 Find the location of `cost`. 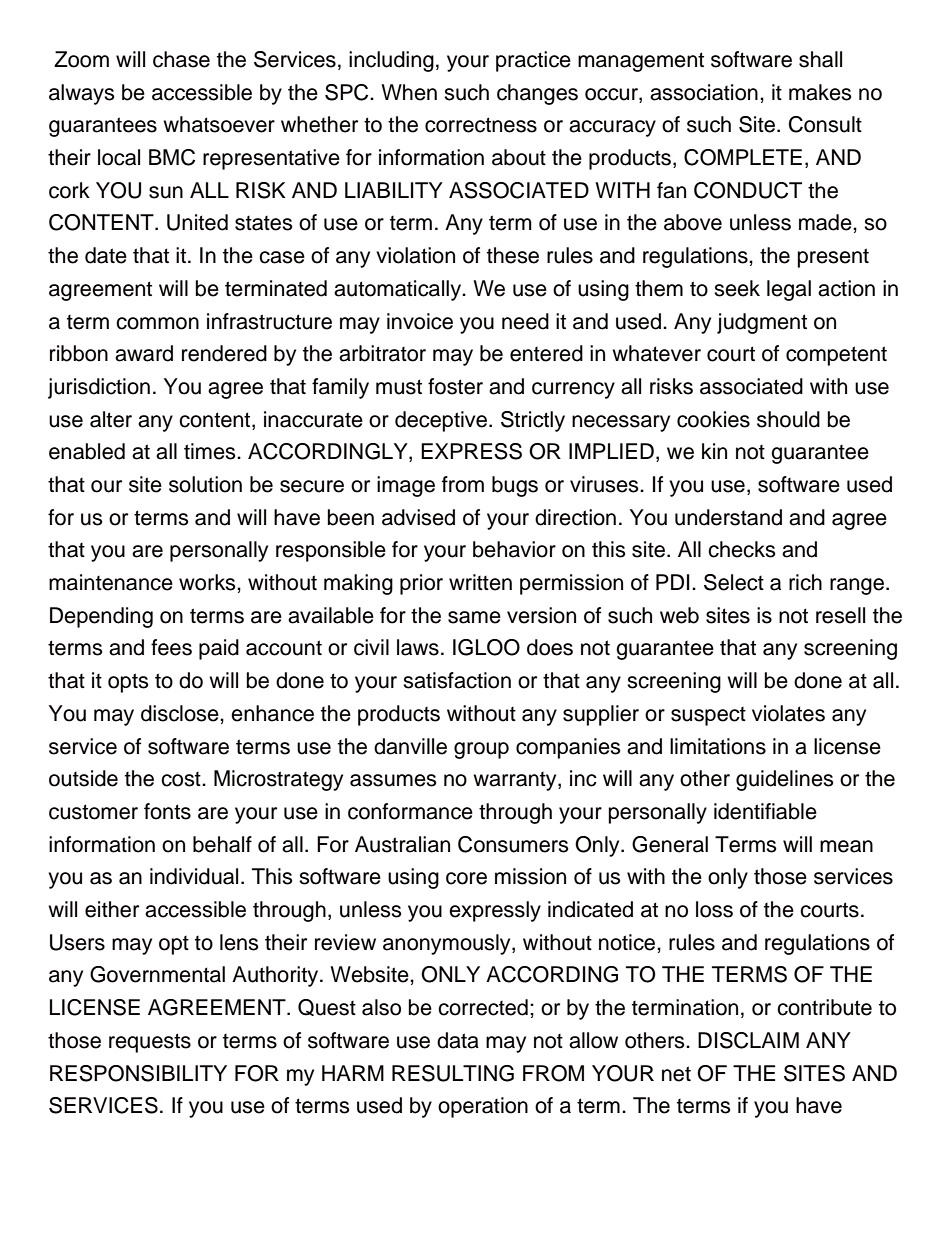

cost is located at coordinates (182, 779).
